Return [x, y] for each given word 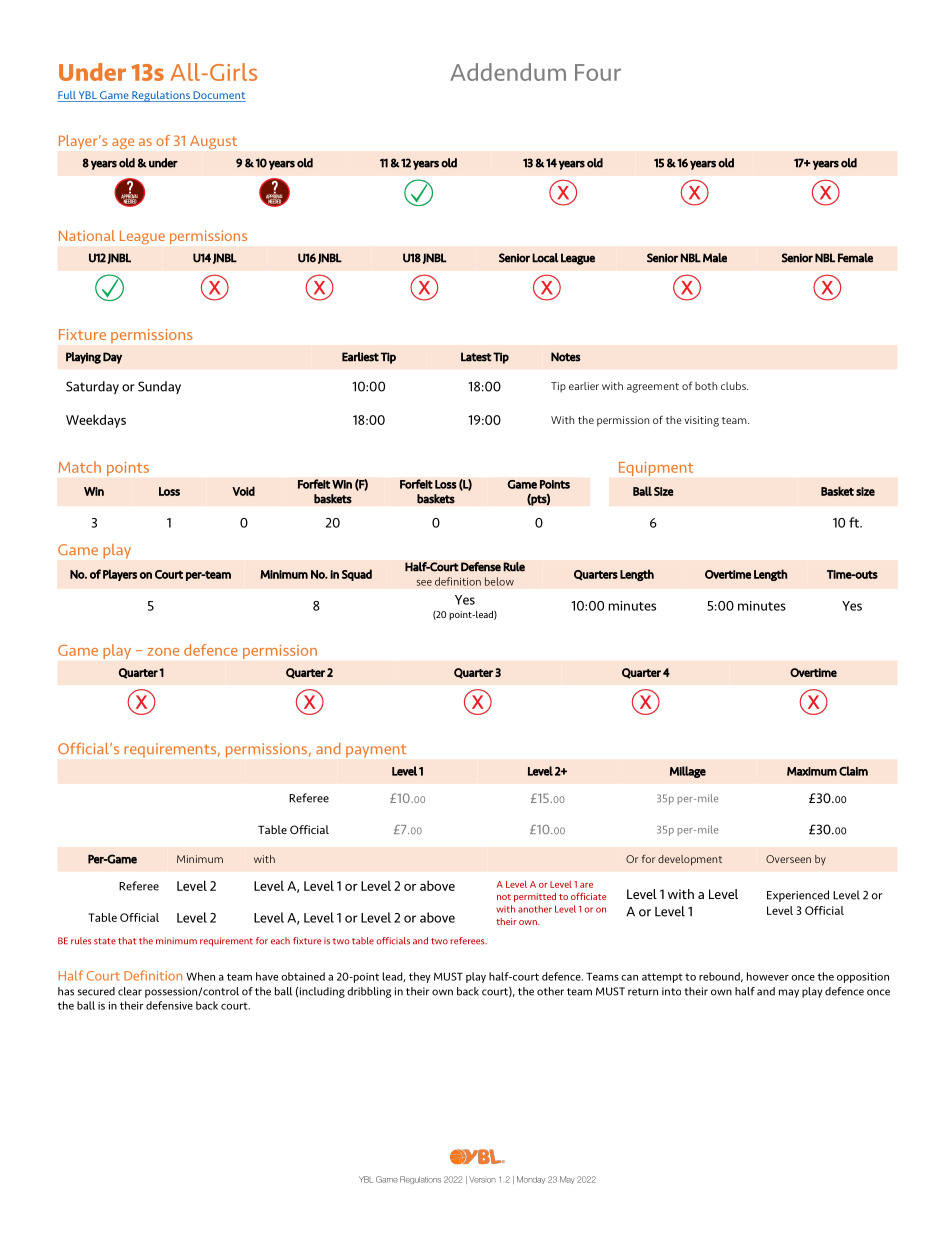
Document [218, 96]
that [127, 941]
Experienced [798, 896]
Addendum [508, 72]
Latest [476, 357]
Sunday [159, 387]
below [499, 581]
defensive [169, 1005]
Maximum [812, 771]
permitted [535, 897]
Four [598, 72]
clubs [734, 386]
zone [163, 652]
